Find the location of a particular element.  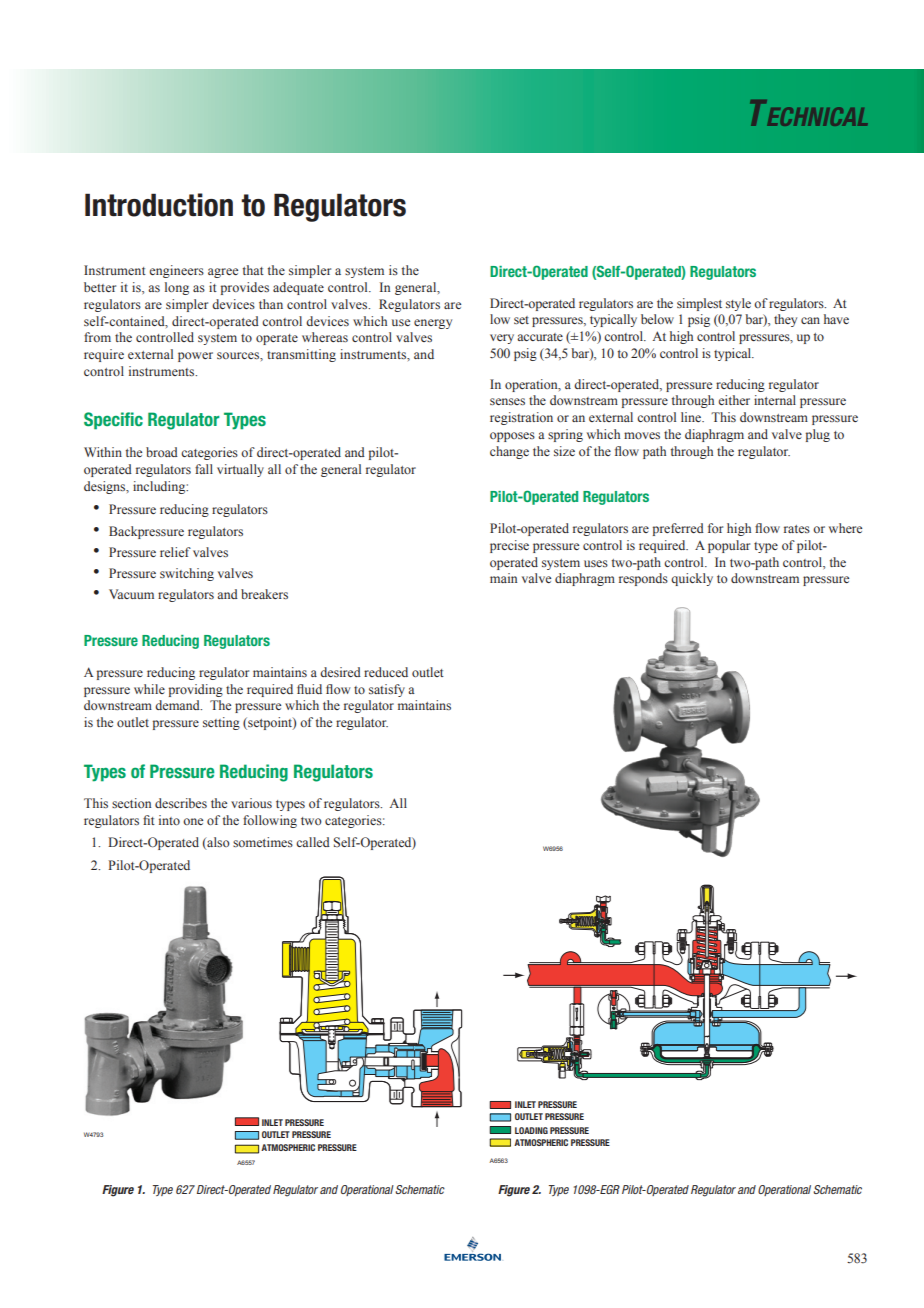

satisfy is located at coordinates (387, 690).
